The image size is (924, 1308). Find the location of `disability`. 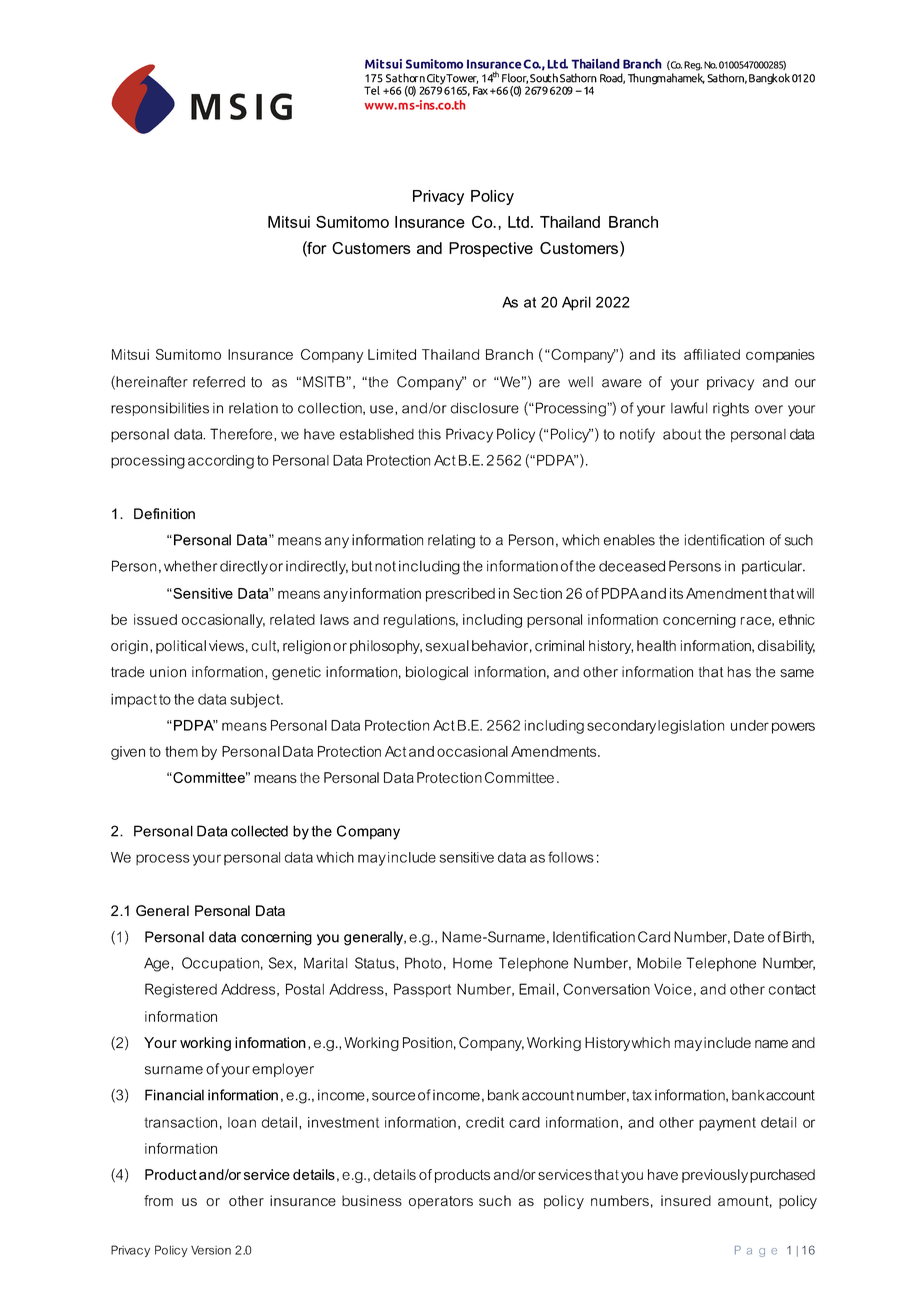

disability is located at coordinates (786, 647).
